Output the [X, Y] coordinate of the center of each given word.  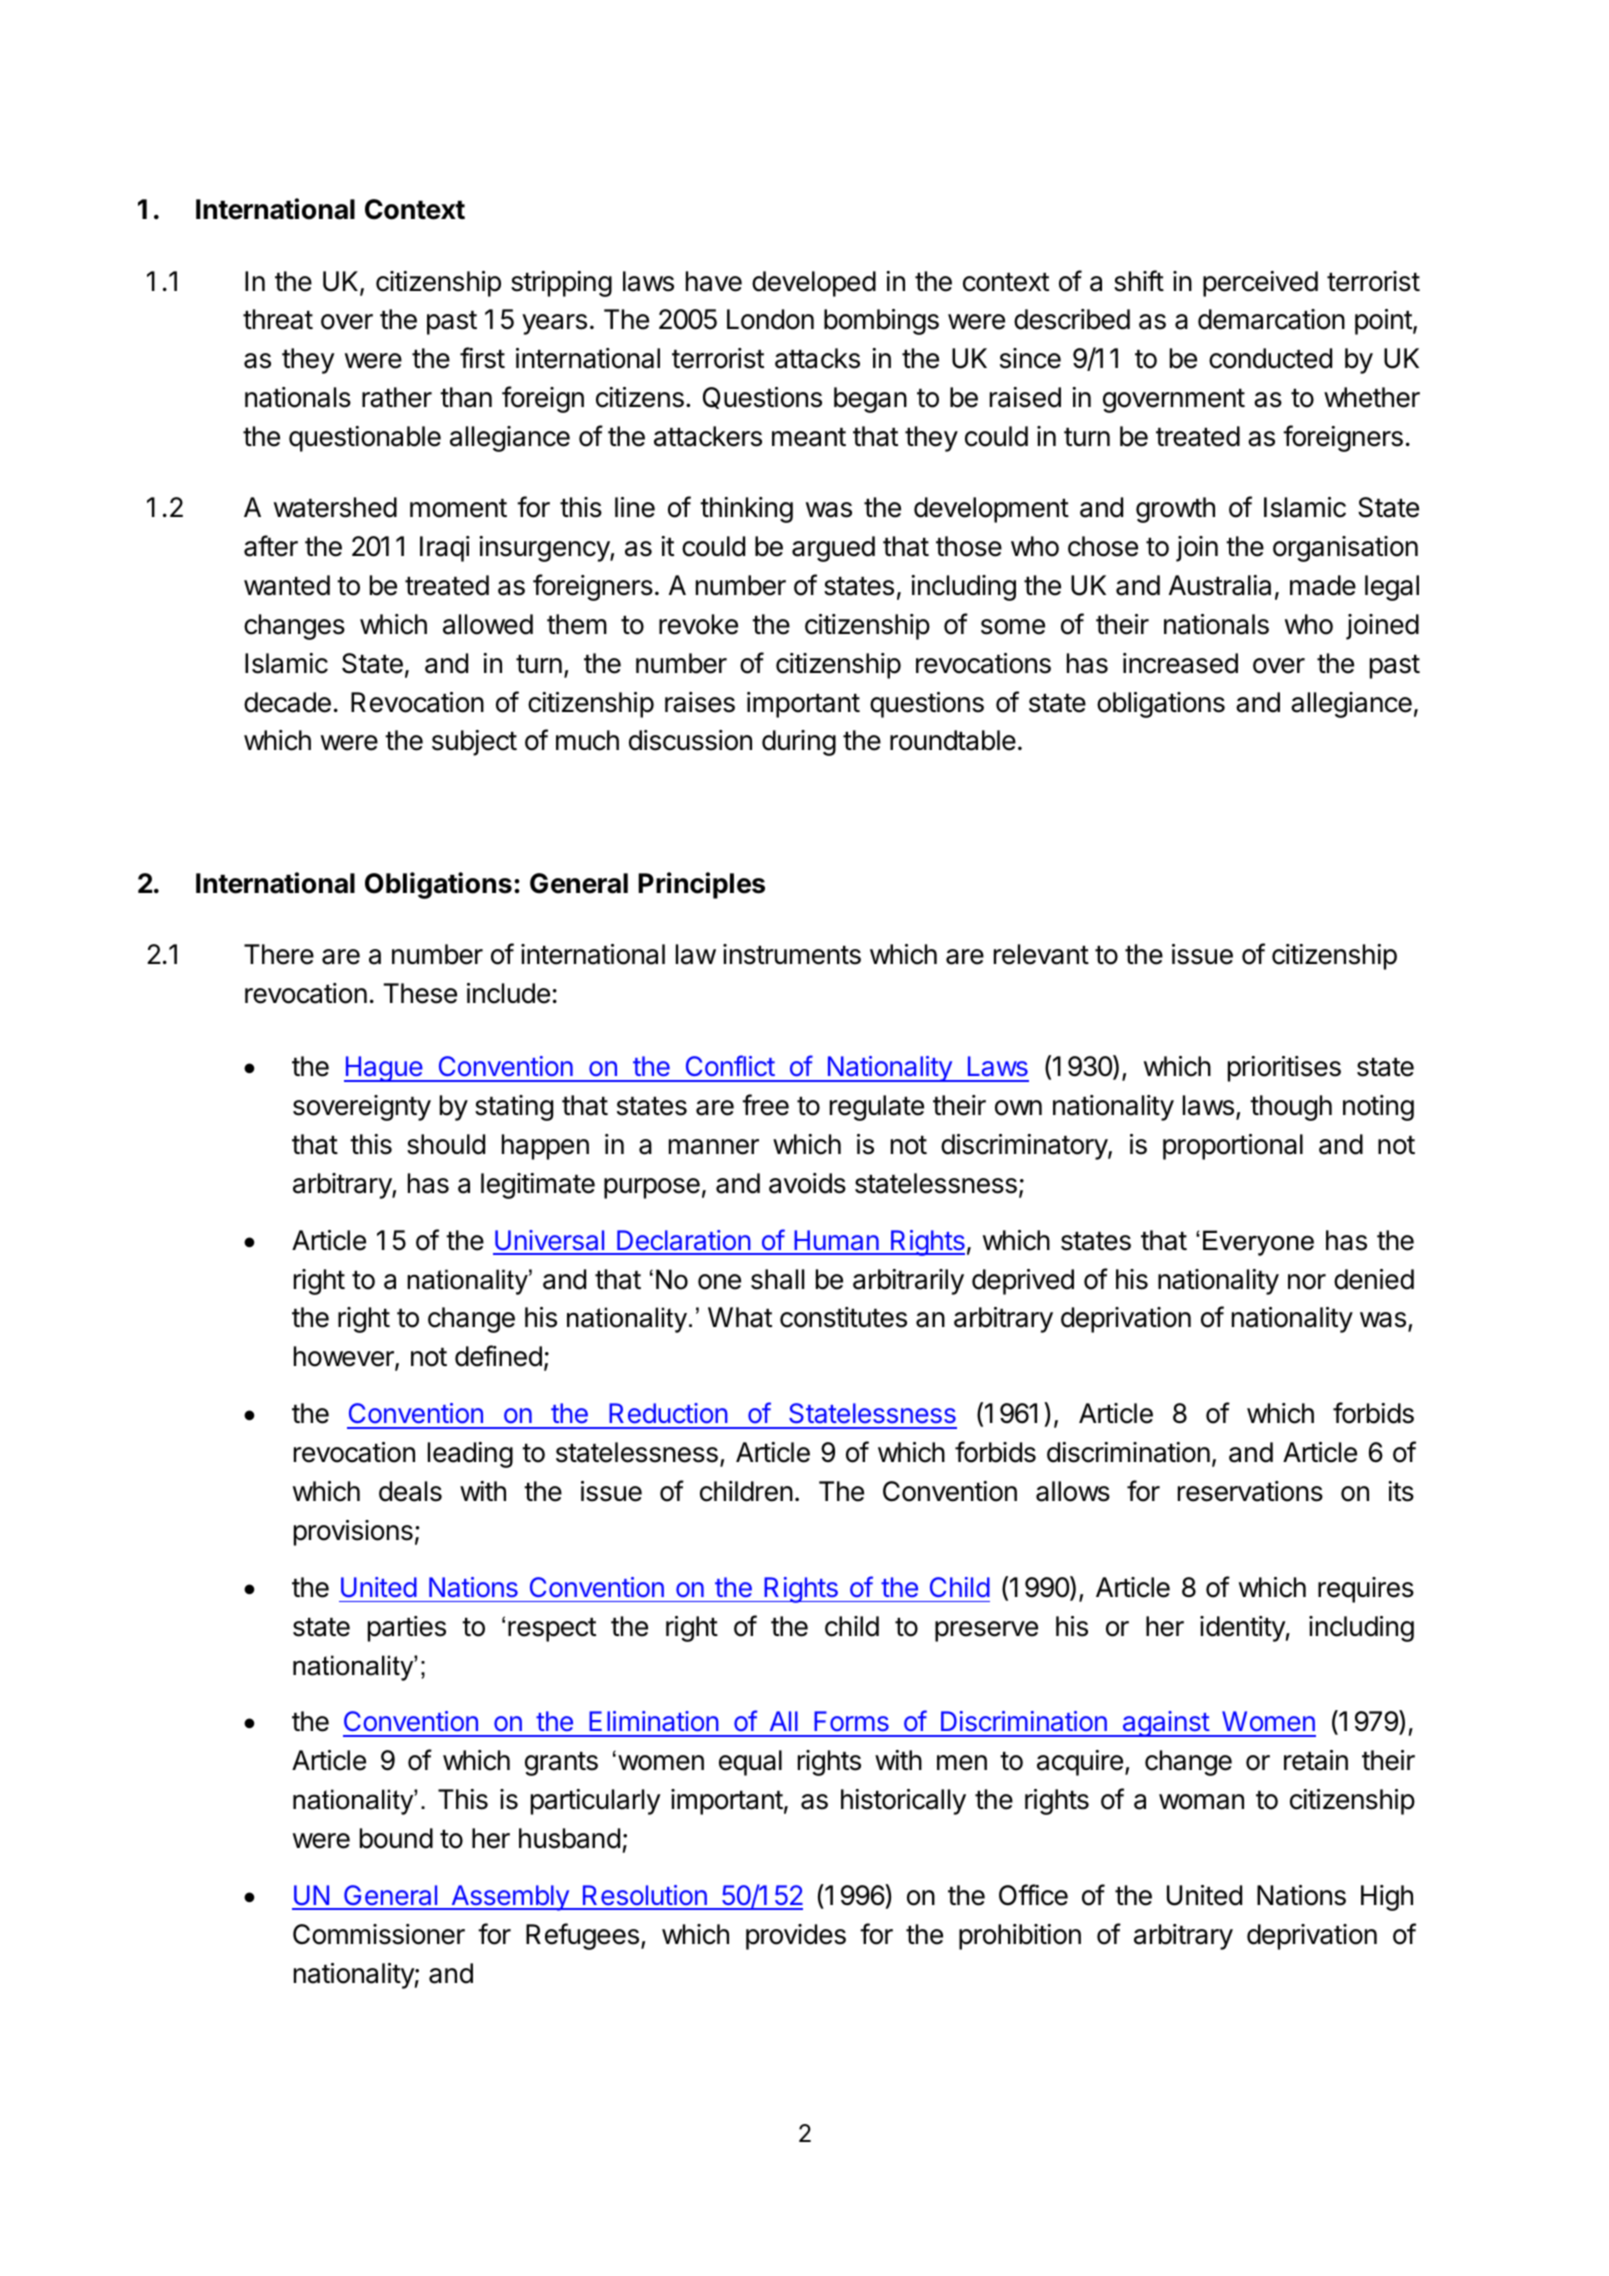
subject [474, 743]
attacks [817, 358]
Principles [701, 885]
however [345, 1358]
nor [1307, 1282]
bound [396, 1838]
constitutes [843, 1317]
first [482, 358]
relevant [1041, 954]
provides [796, 1937]
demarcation [1271, 319]
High [1387, 1898]
